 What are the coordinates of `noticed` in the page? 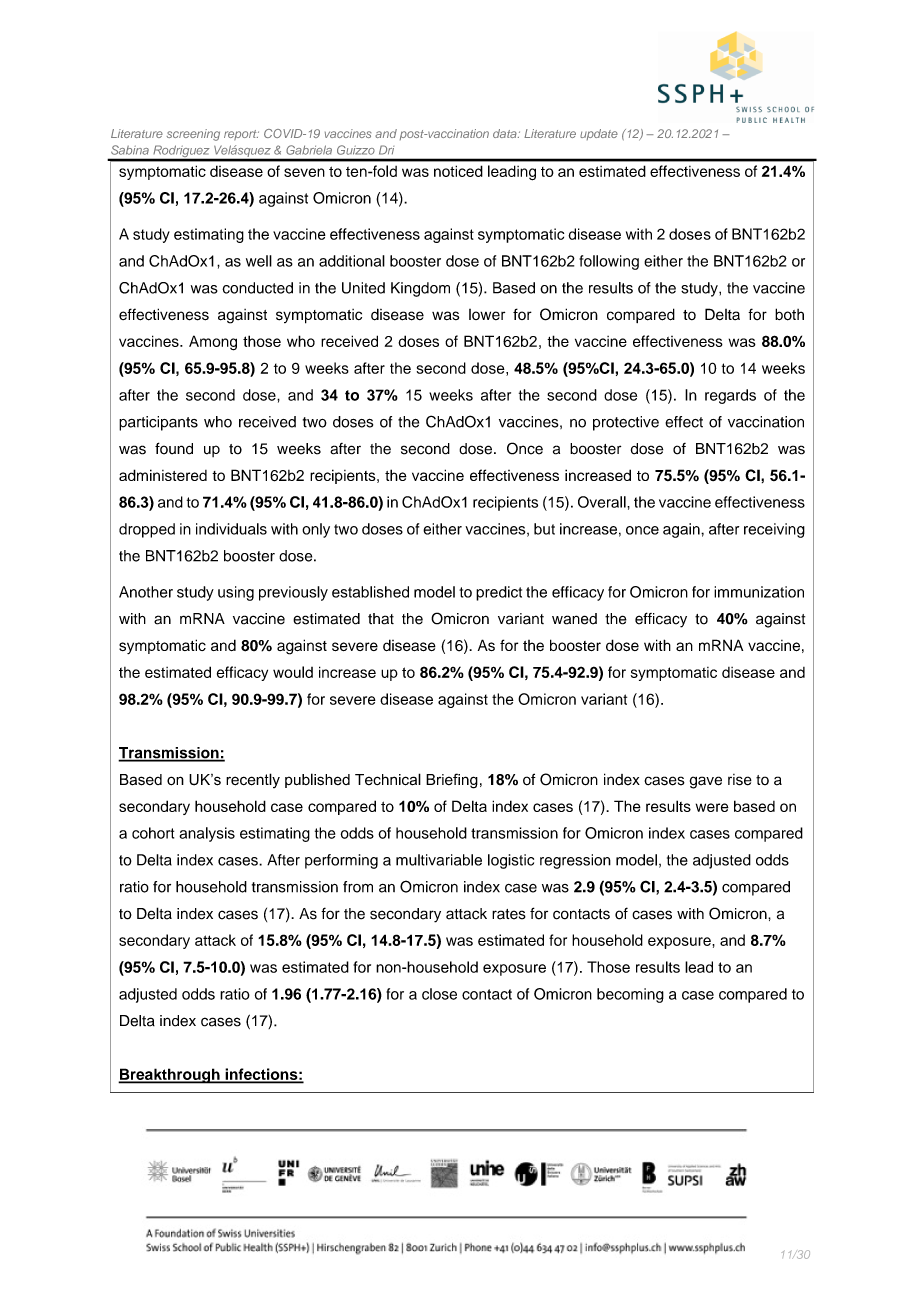 It's located at (458, 171).
